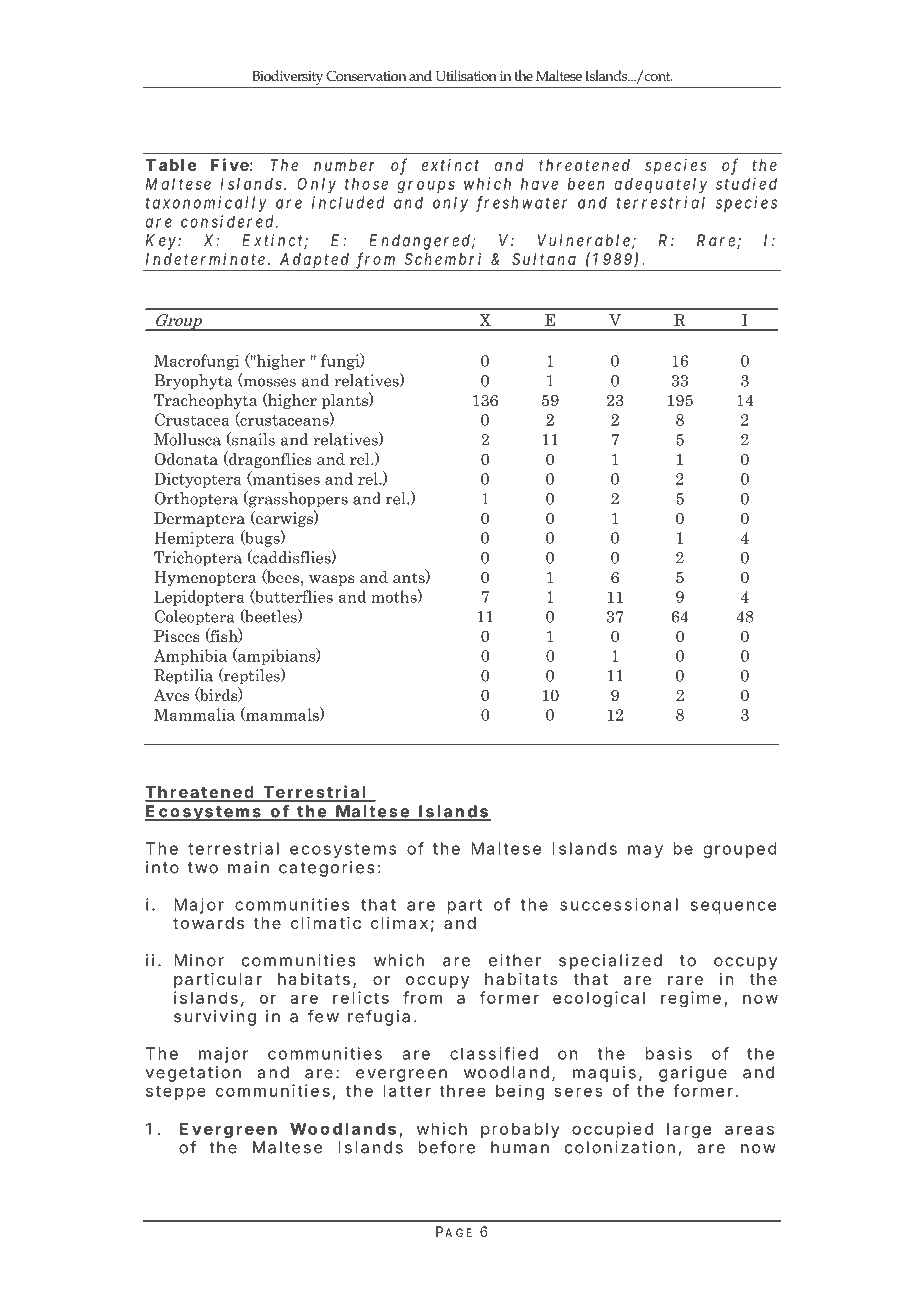  Describe the element at coordinates (287, 79) in the document. I see `Biodiversity` at that location.
